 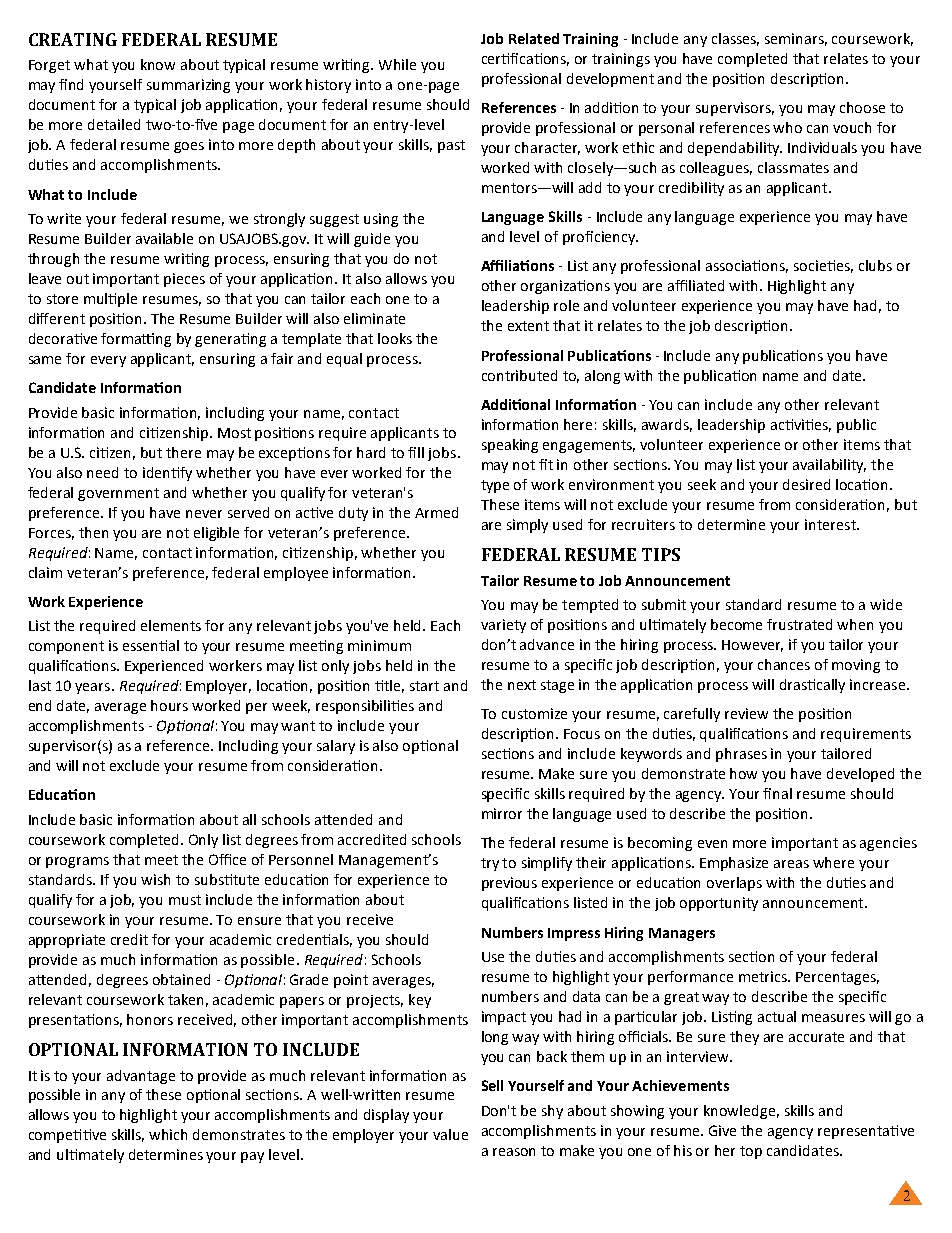 What do you see at coordinates (503, 626) in the image?
I see `variety` at bounding box center [503, 626].
